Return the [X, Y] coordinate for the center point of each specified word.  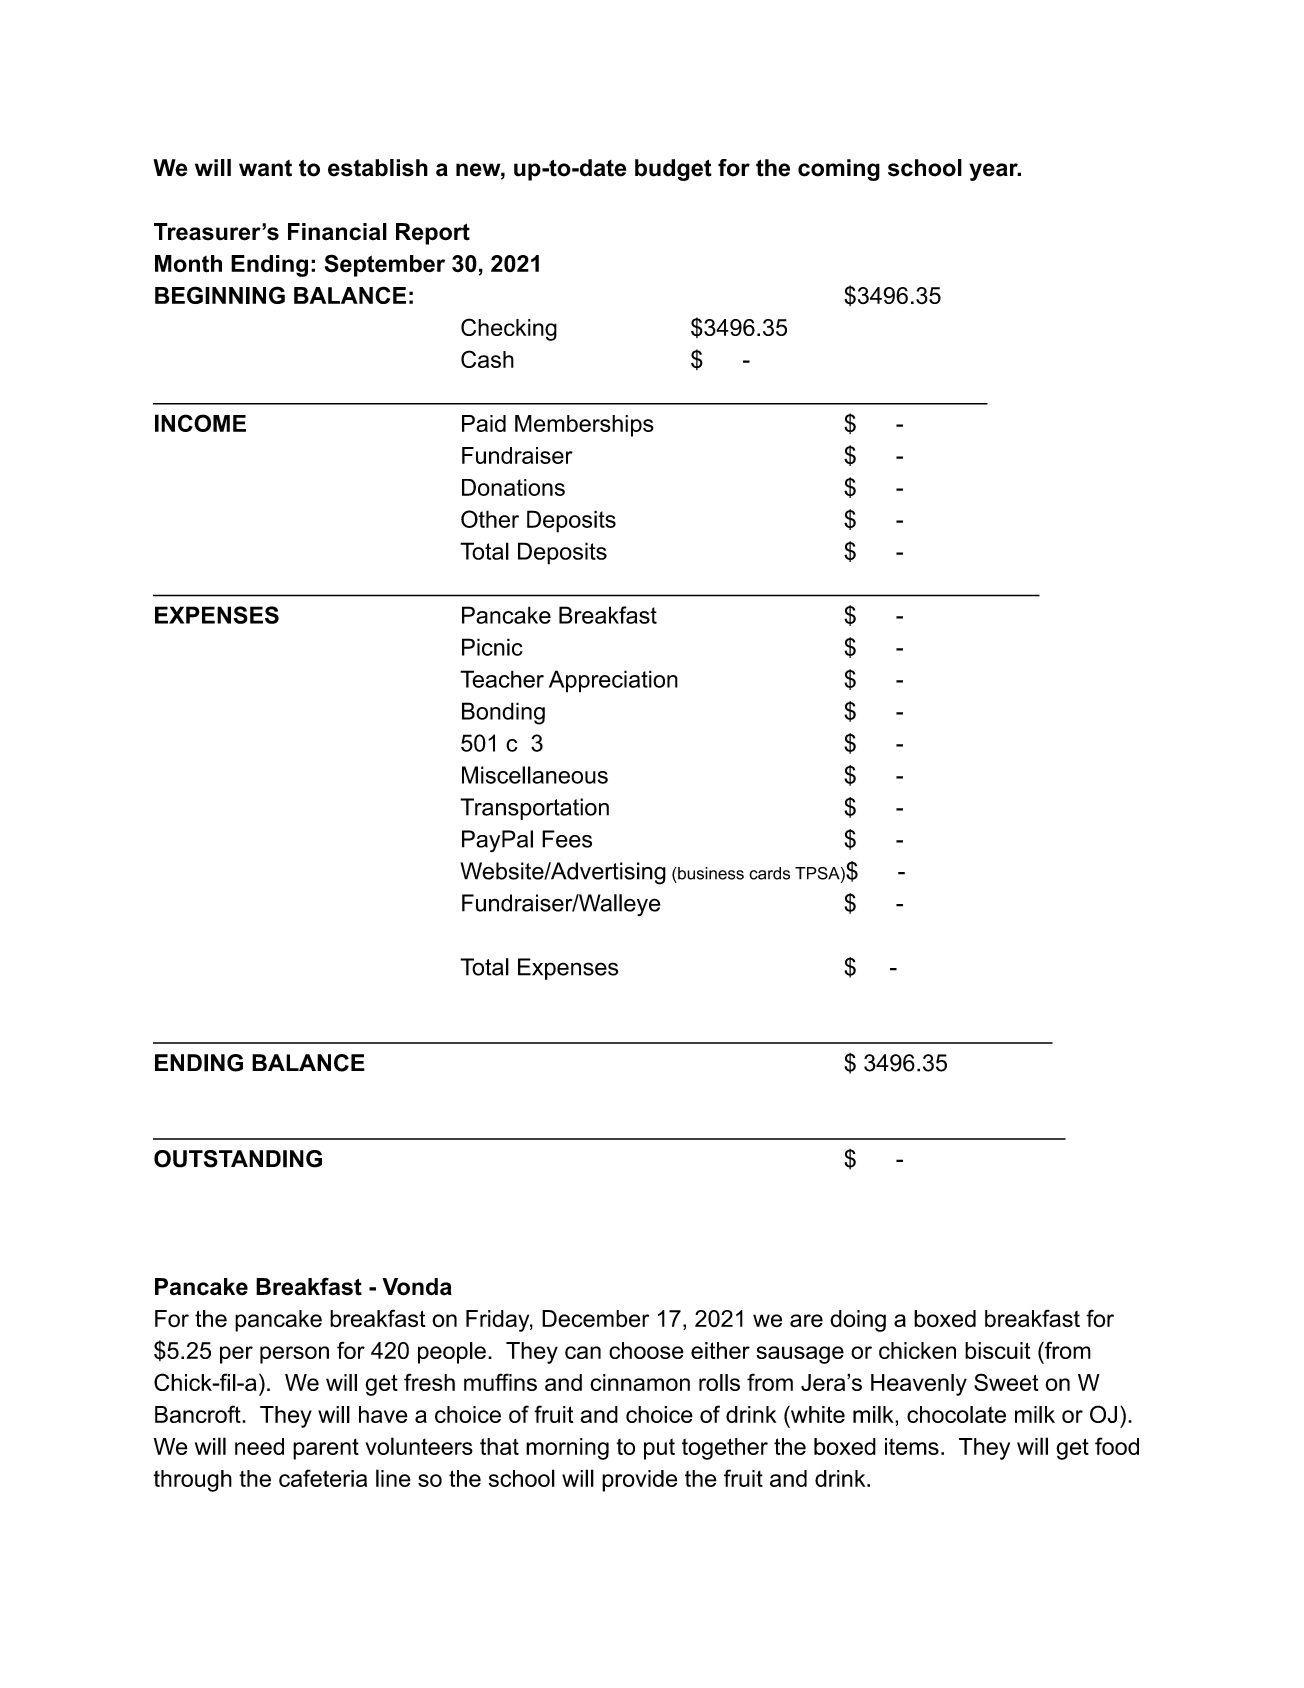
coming [839, 170]
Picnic [492, 647]
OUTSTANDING [238, 1159]
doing [858, 1321]
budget [673, 170]
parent [326, 1449]
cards [769, 873]
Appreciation [613, 681]
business [710, 873]
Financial [337, 232]
